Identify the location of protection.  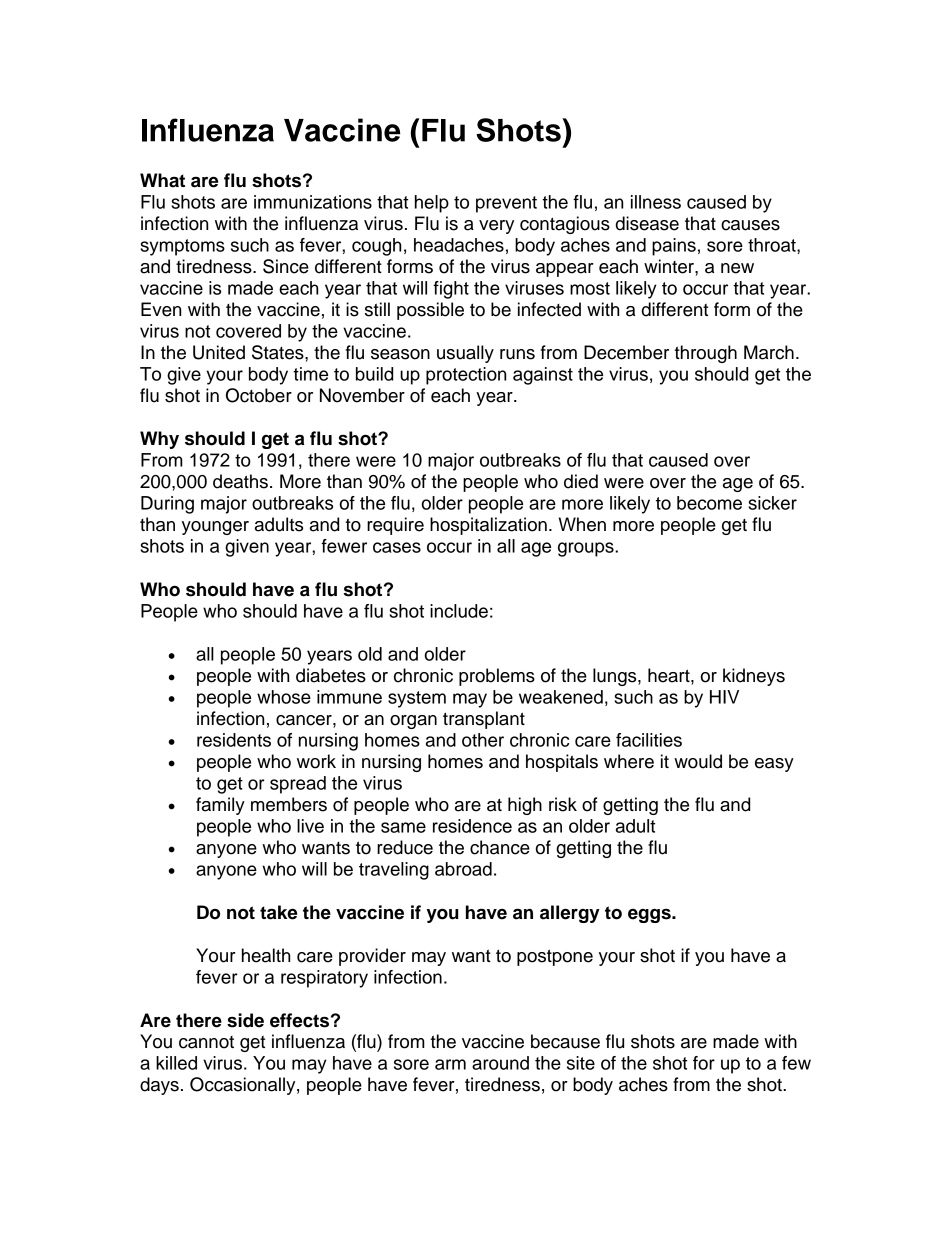
(466, 376).
